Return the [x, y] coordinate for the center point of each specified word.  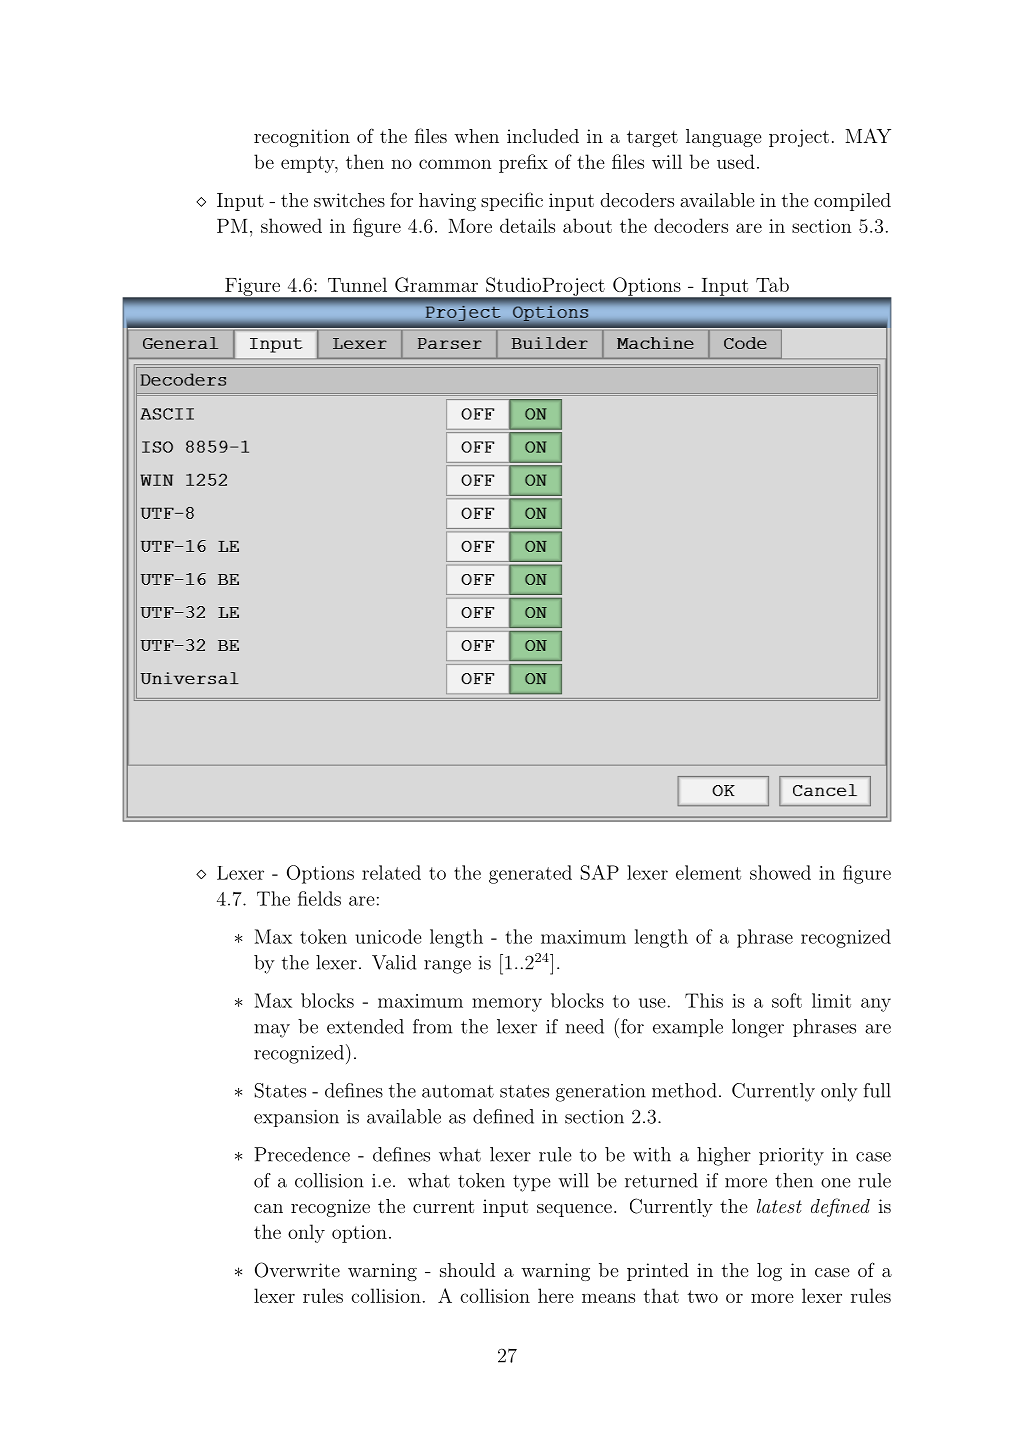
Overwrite [297, 1270]
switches [349, 200]
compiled [852, 202]
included [543, 136]
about [587, 225]
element [708, 872]
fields [319, 898]
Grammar [436, 284]
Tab [772, 284]
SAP [600, 872]
